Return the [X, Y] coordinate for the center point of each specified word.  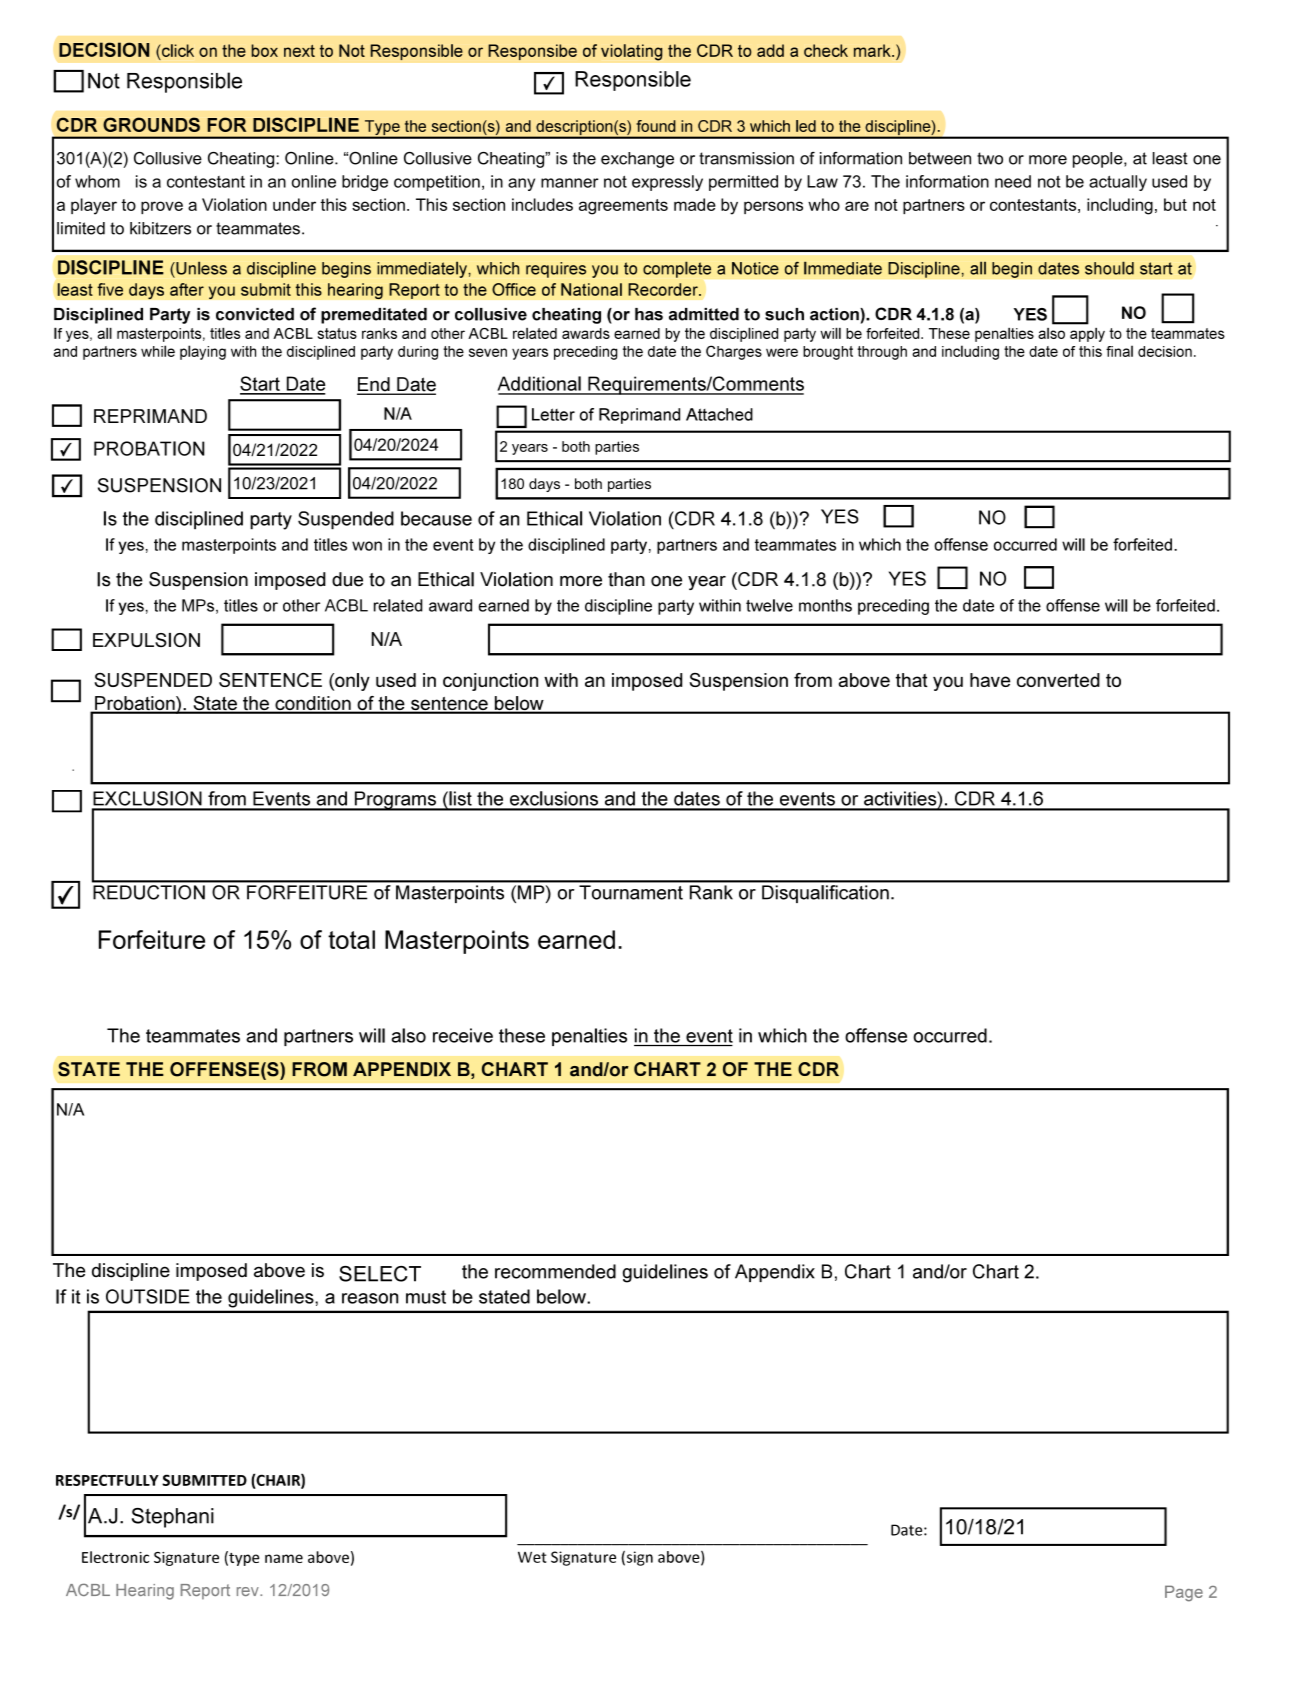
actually [1118, 183]
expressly [667, 183]
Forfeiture [152, 939]
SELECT [380, 1274]
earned [576, 939]
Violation [234, 204]
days [544, 485]
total [351, 939]
